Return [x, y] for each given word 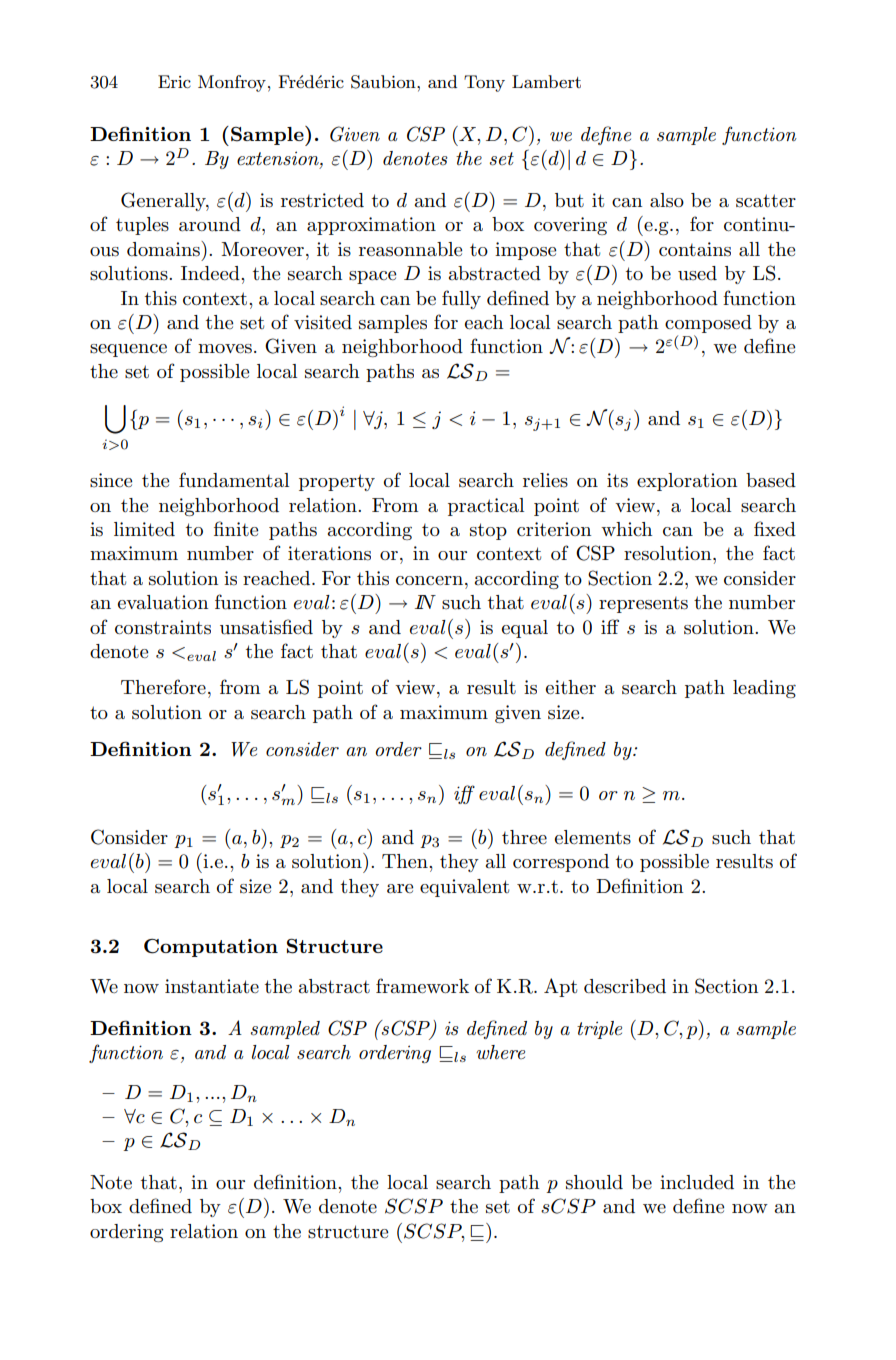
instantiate [212, 986]
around [210, 224]
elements [593, 837]
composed [708, 324]
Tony [484, 83]
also [667, 200]
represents [643, 605]
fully [461, 299]
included [697, 1182]
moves [225, 349]
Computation [211, 948]
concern [429, 581]
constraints [163, 627]
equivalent [464, 888]
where [500, 1052]
